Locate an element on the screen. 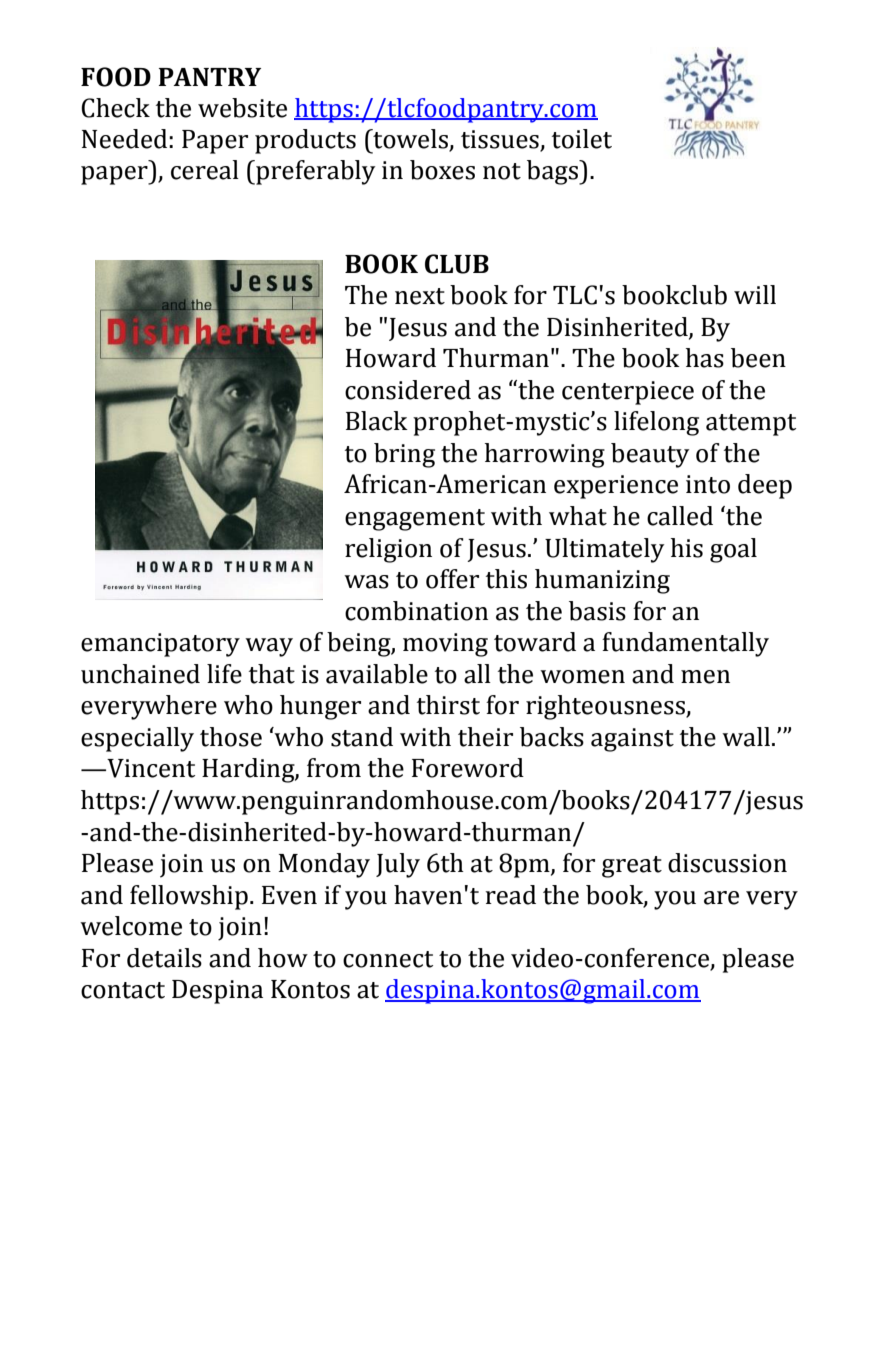  connect is located at coordinates (388, 959).
